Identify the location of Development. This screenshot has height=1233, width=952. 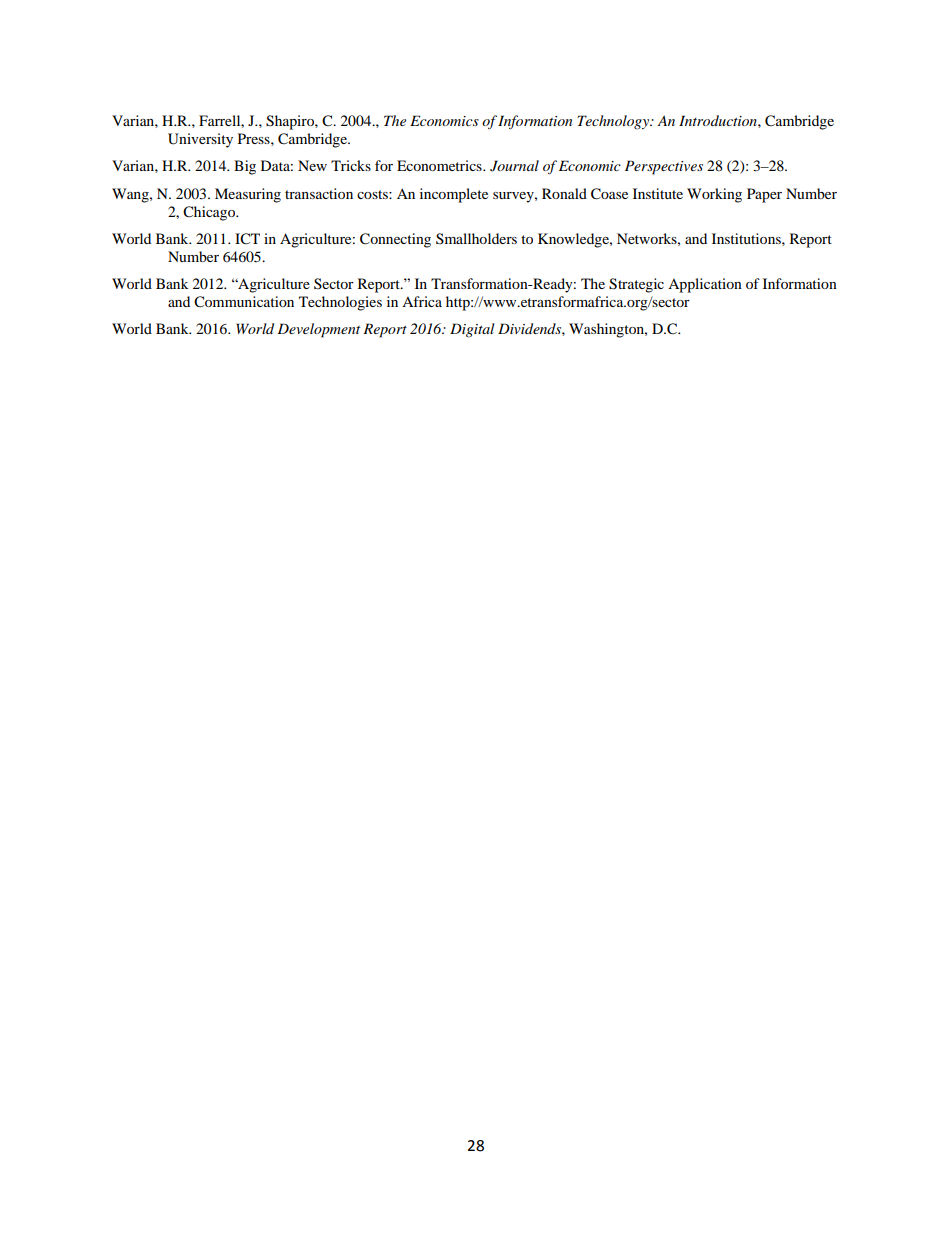
(318, 330).
